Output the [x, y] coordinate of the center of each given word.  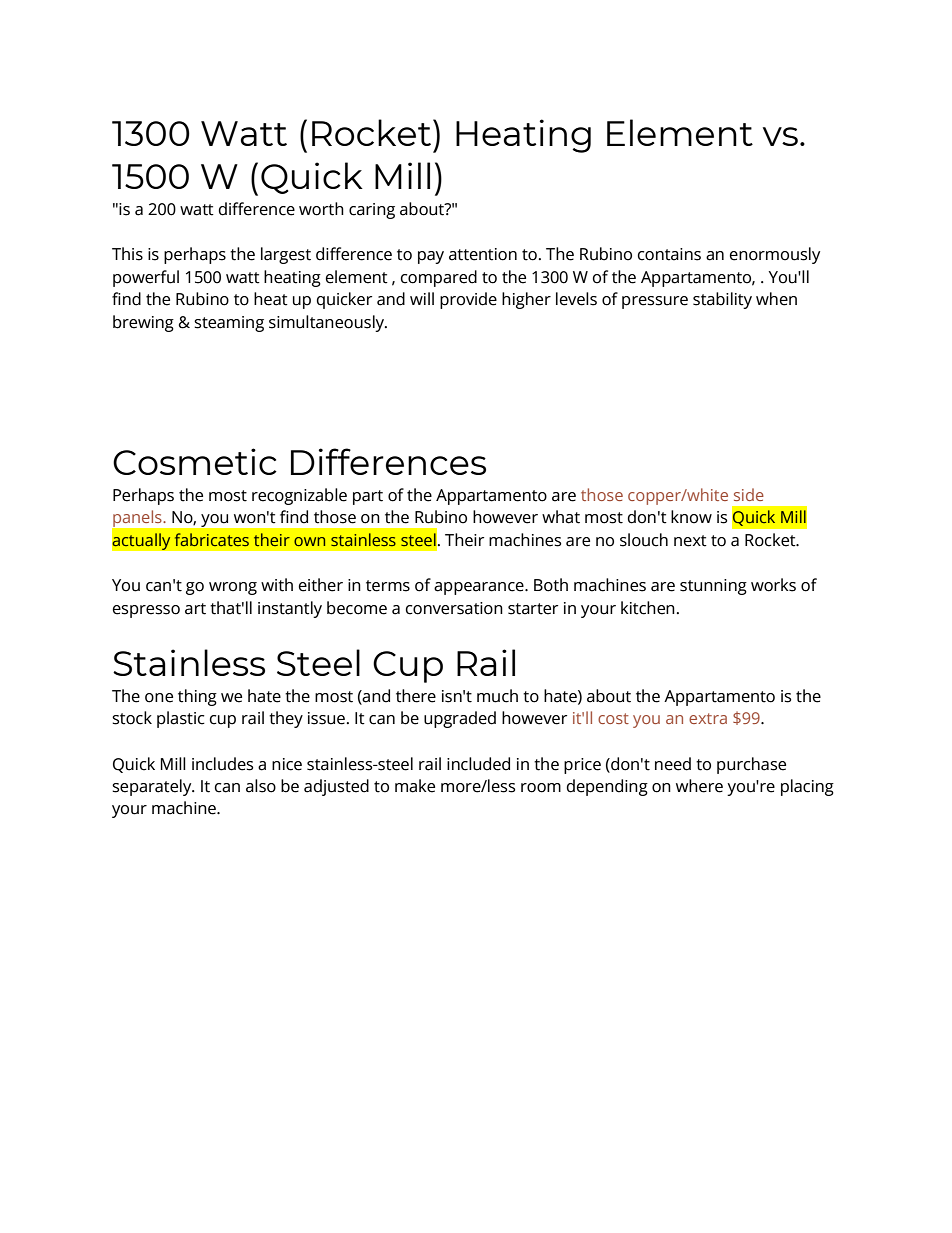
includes [222, 764]
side [749, 494]
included [478, 764]
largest [286, 255]
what [561, 517]
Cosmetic [195, 461]
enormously [775, 255]
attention [483, 254]
